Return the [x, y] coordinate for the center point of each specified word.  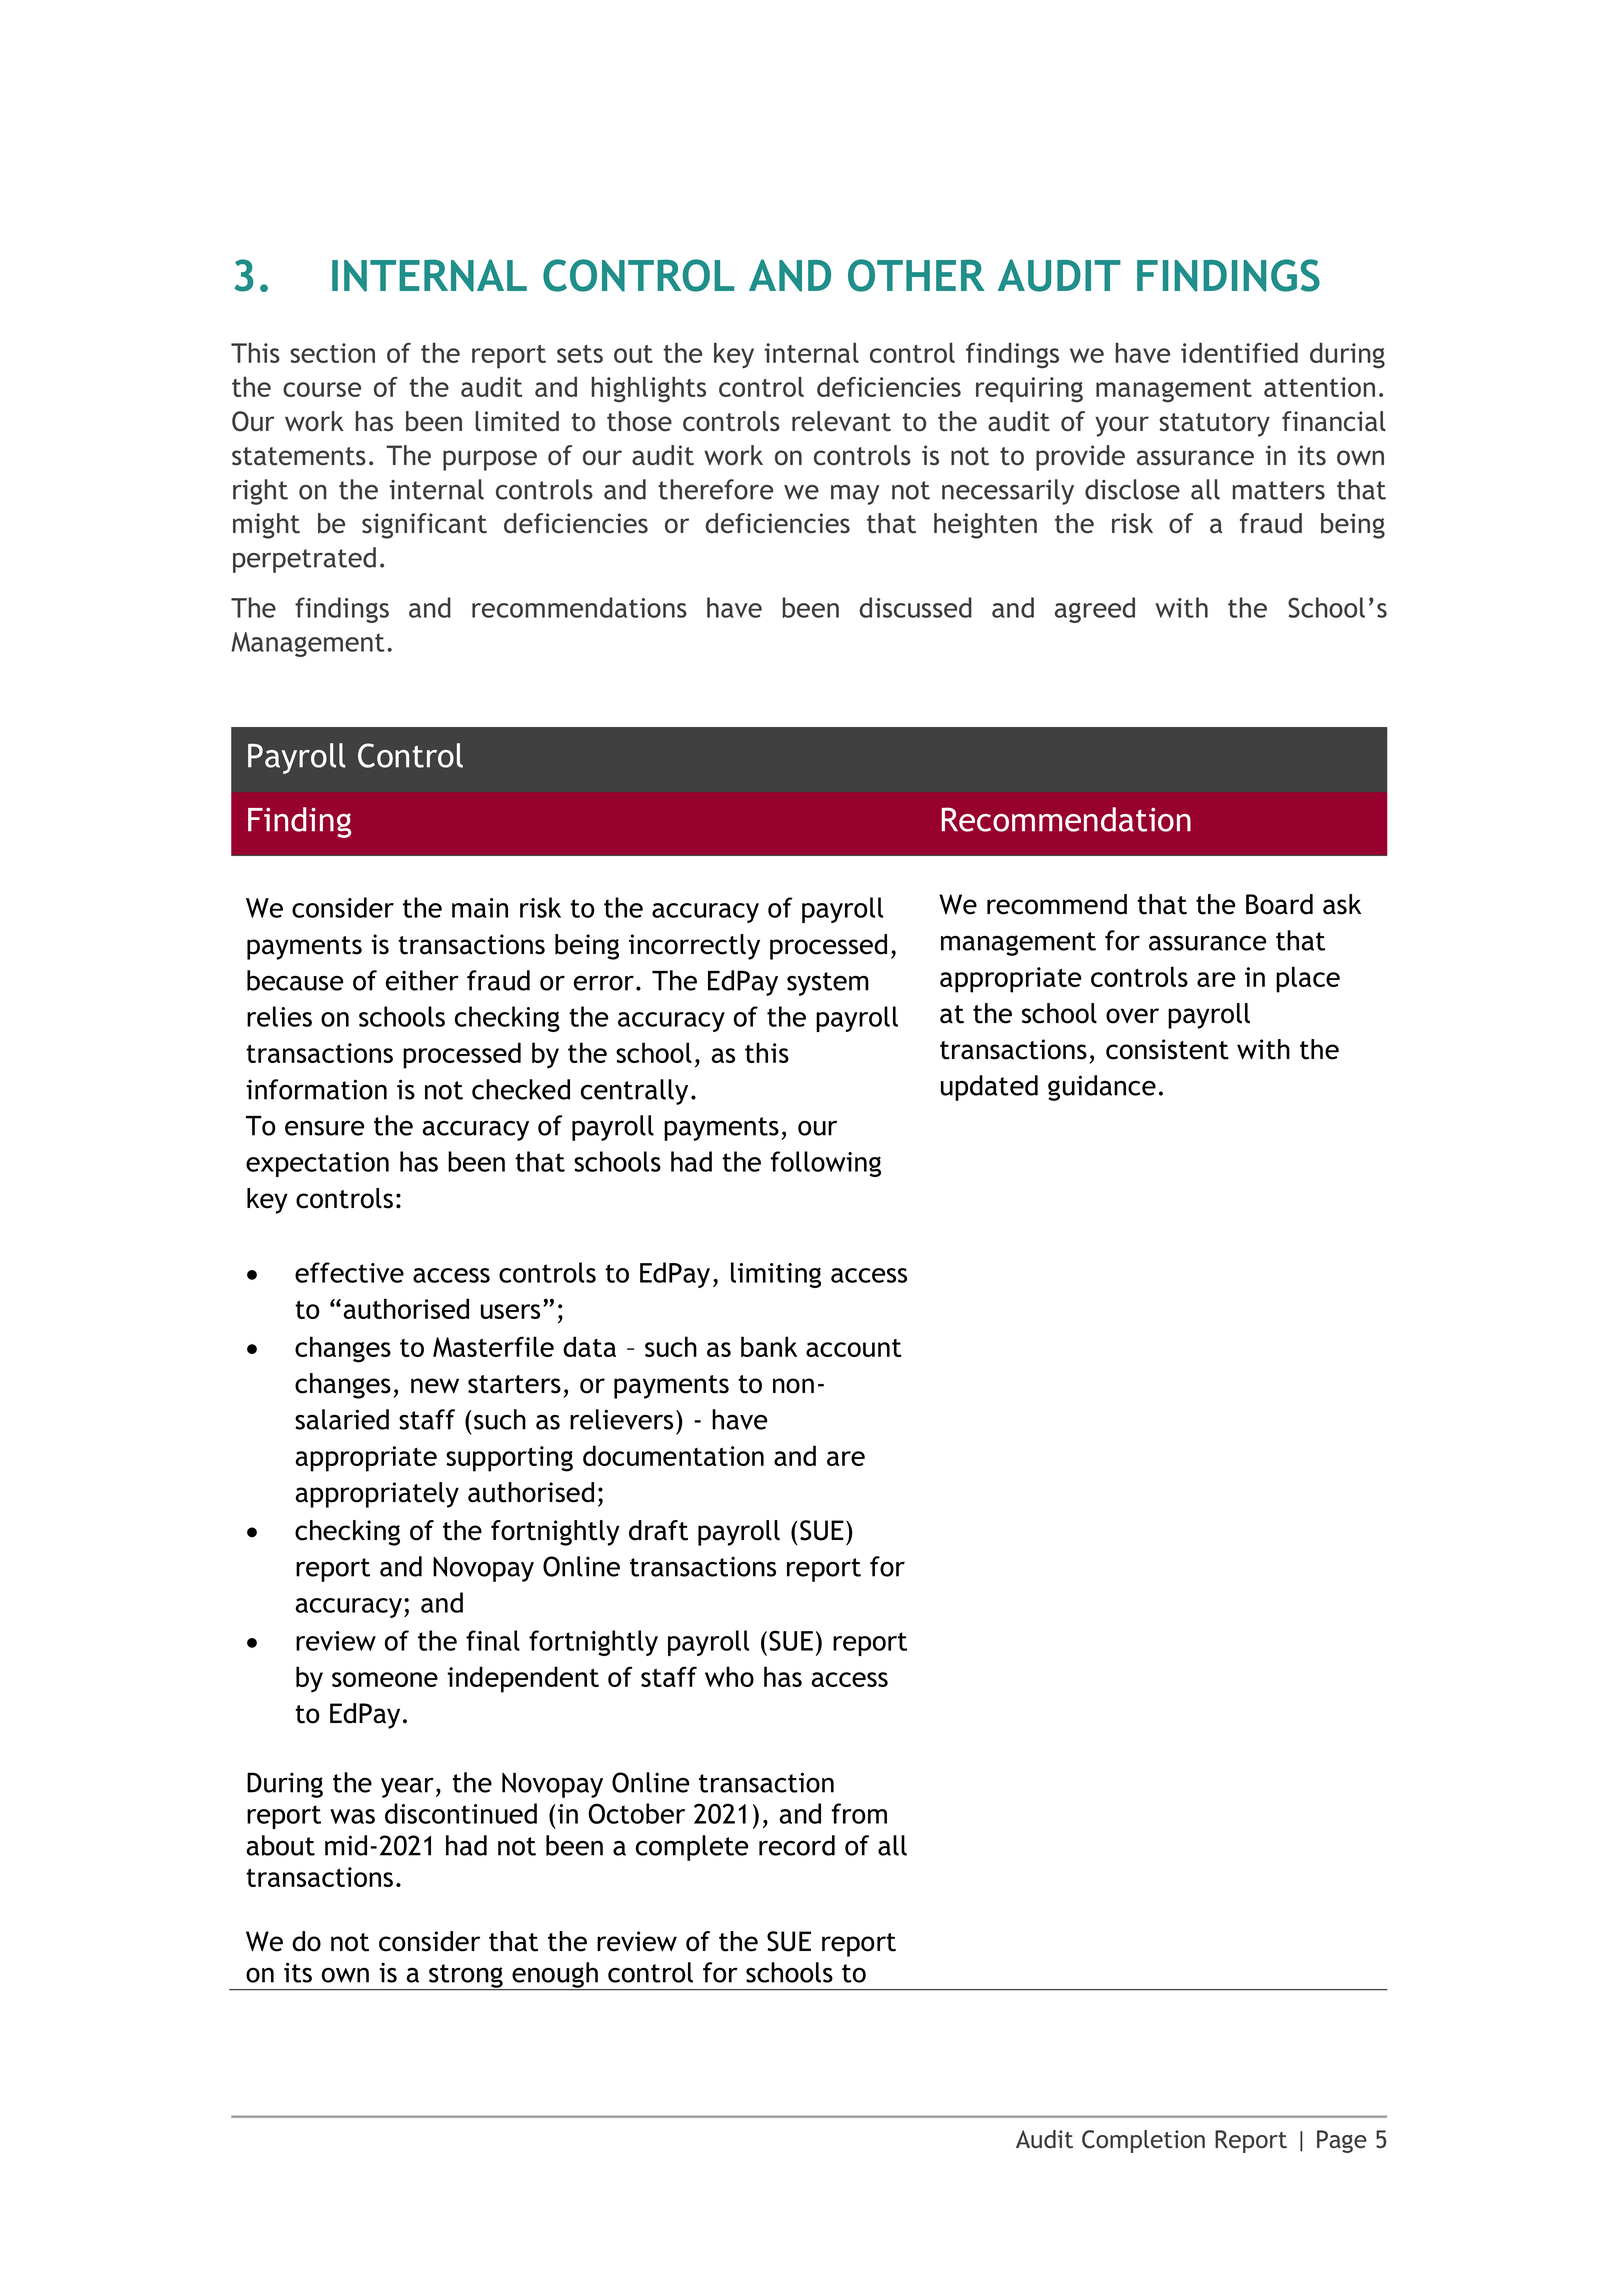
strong [466, 1977]
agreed [1095, 610]
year [407, 1788]
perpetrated [304, 560]
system [828, 984]
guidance [1102, 1088]
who [729, 1676]
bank [769, 1346]
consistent [1167, 1049]
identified [1239, 353]
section [332, 353]
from [859, 1813]
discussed [915, 607]
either [422, 980]
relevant [841, 421]
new [435, 1386]
